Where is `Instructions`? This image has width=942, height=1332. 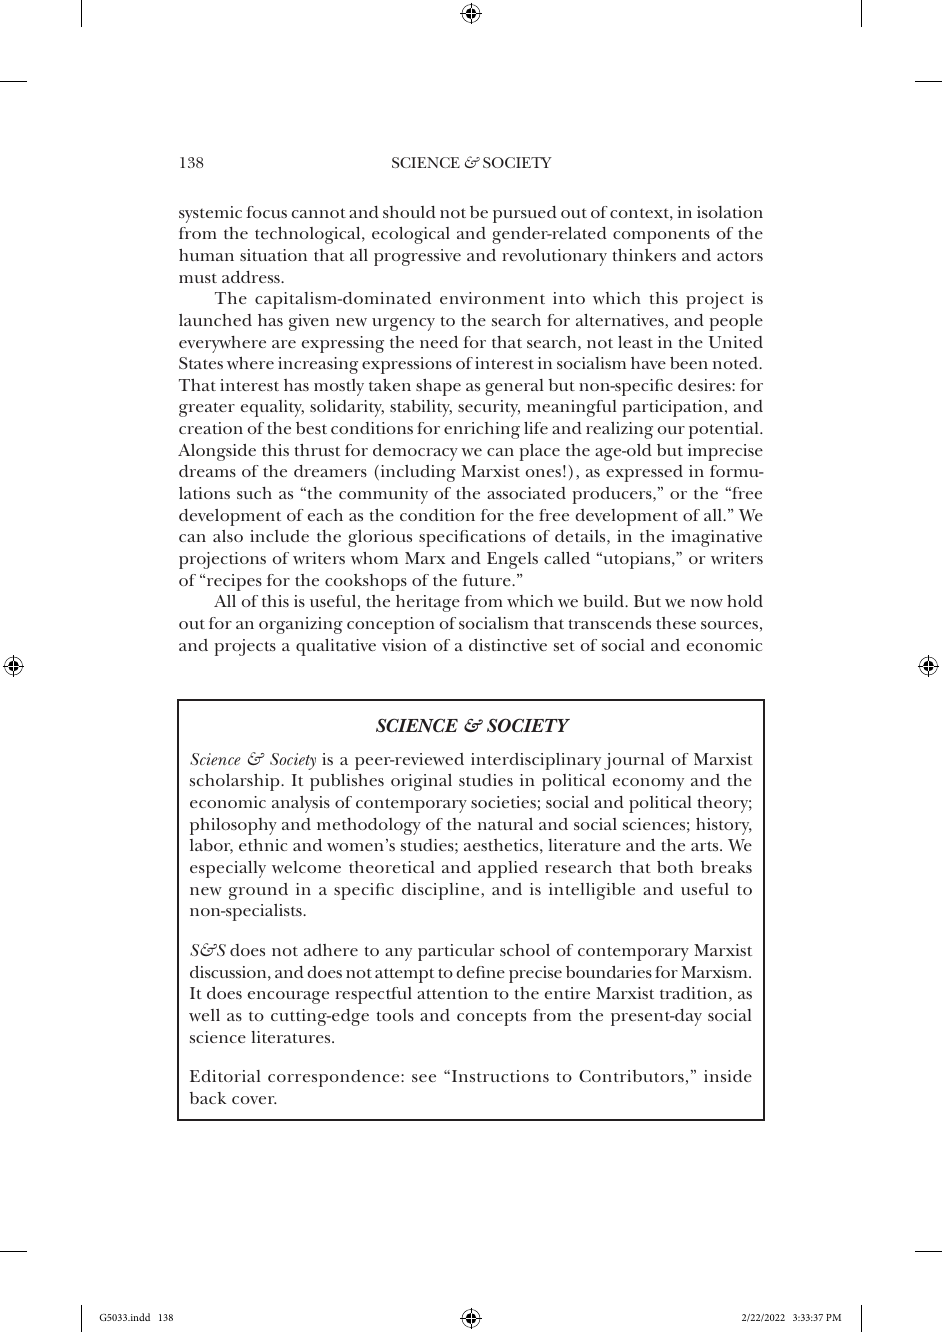
Instructions is located at coordinates (499, 1076).
